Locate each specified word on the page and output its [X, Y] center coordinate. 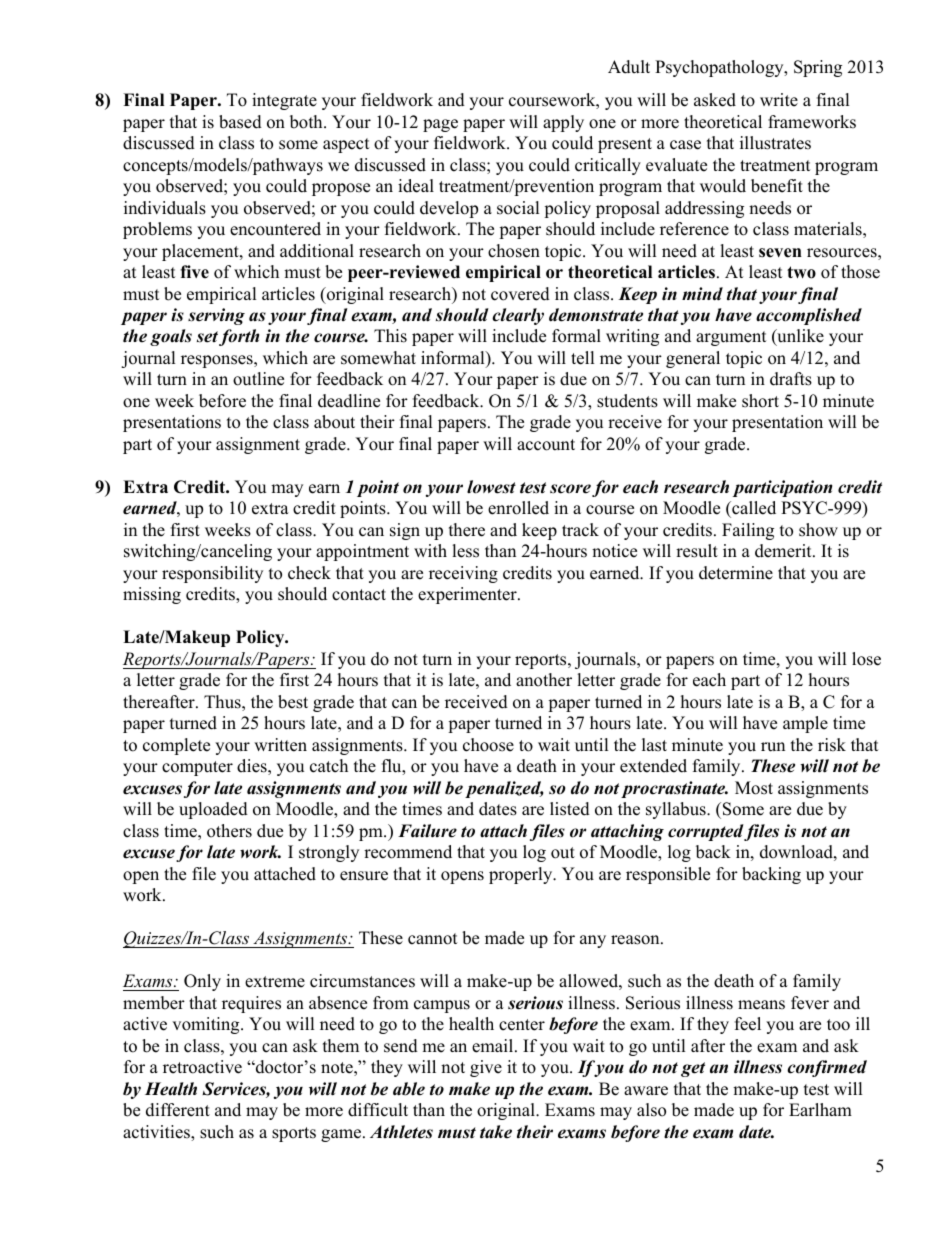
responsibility [212, 574]
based [240, 122]
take [496, 1132]
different [178, 1110]
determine [736, 573]
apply [563, 123]
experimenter [468, 595]
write [779, 100]
